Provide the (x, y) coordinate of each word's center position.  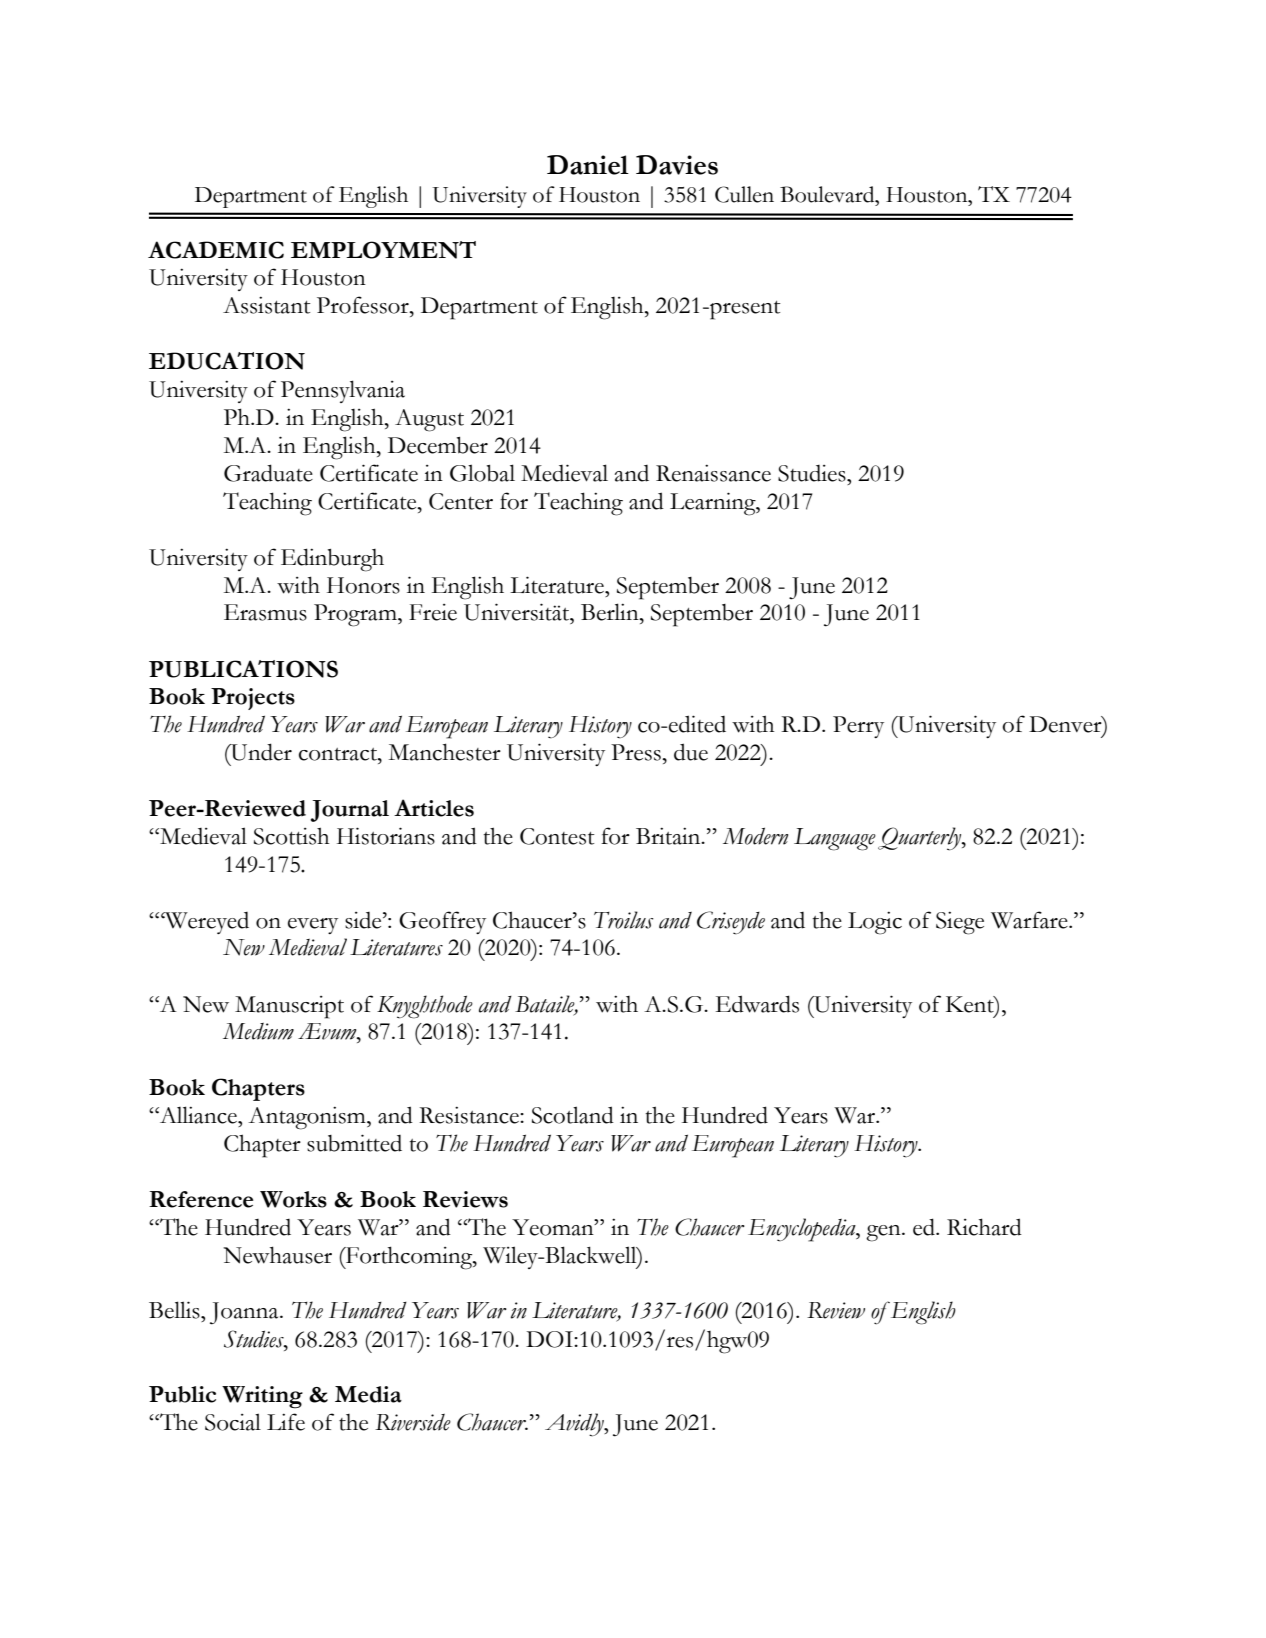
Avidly (575, 1425)
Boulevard (828, 194)
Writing (262, 1397)
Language (835, 839)
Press (637, 752)
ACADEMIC (216, 250)
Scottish (291, 836)
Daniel (588, 165)
